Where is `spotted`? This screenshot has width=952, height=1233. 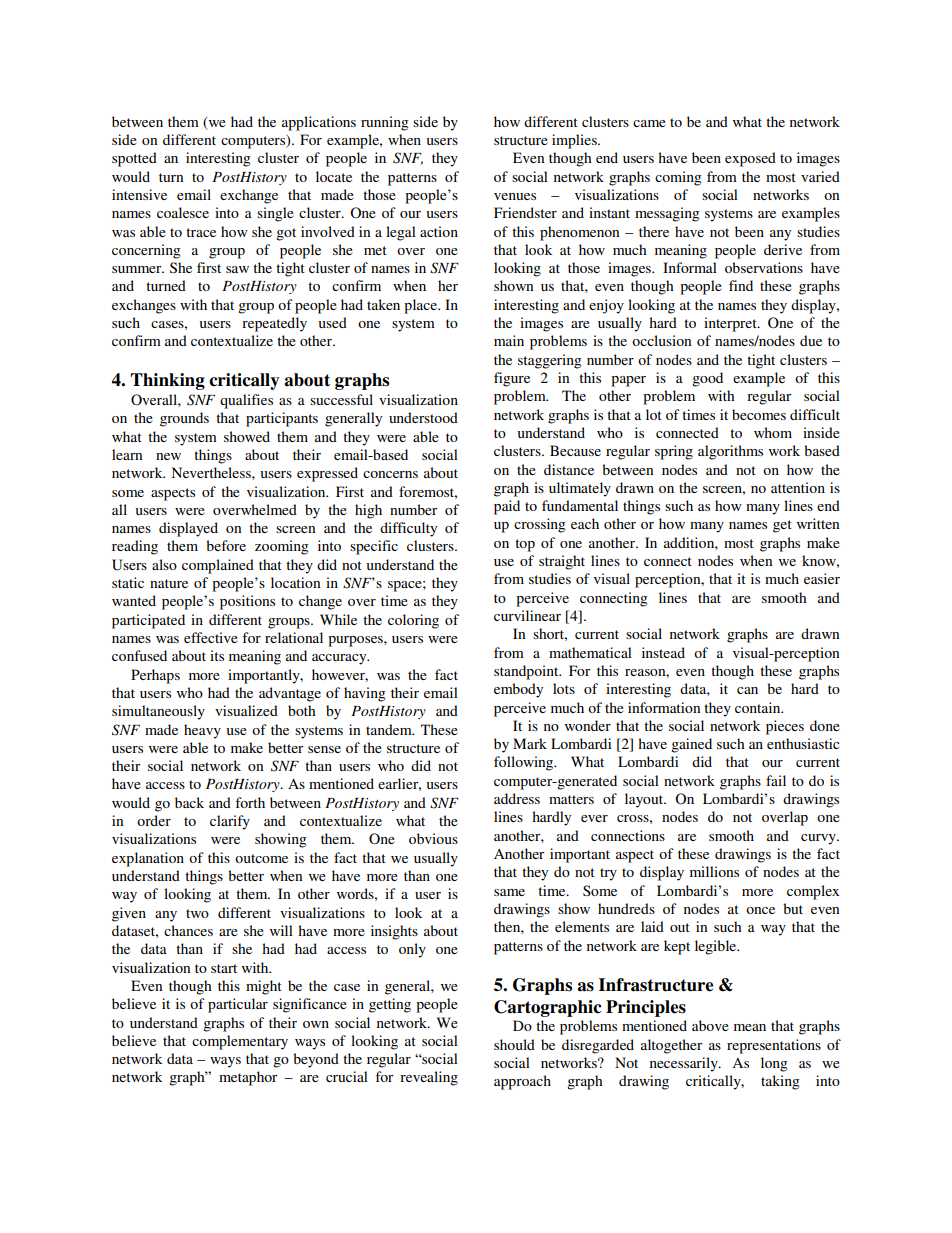
spotted is located at coordinates (134, 159).
